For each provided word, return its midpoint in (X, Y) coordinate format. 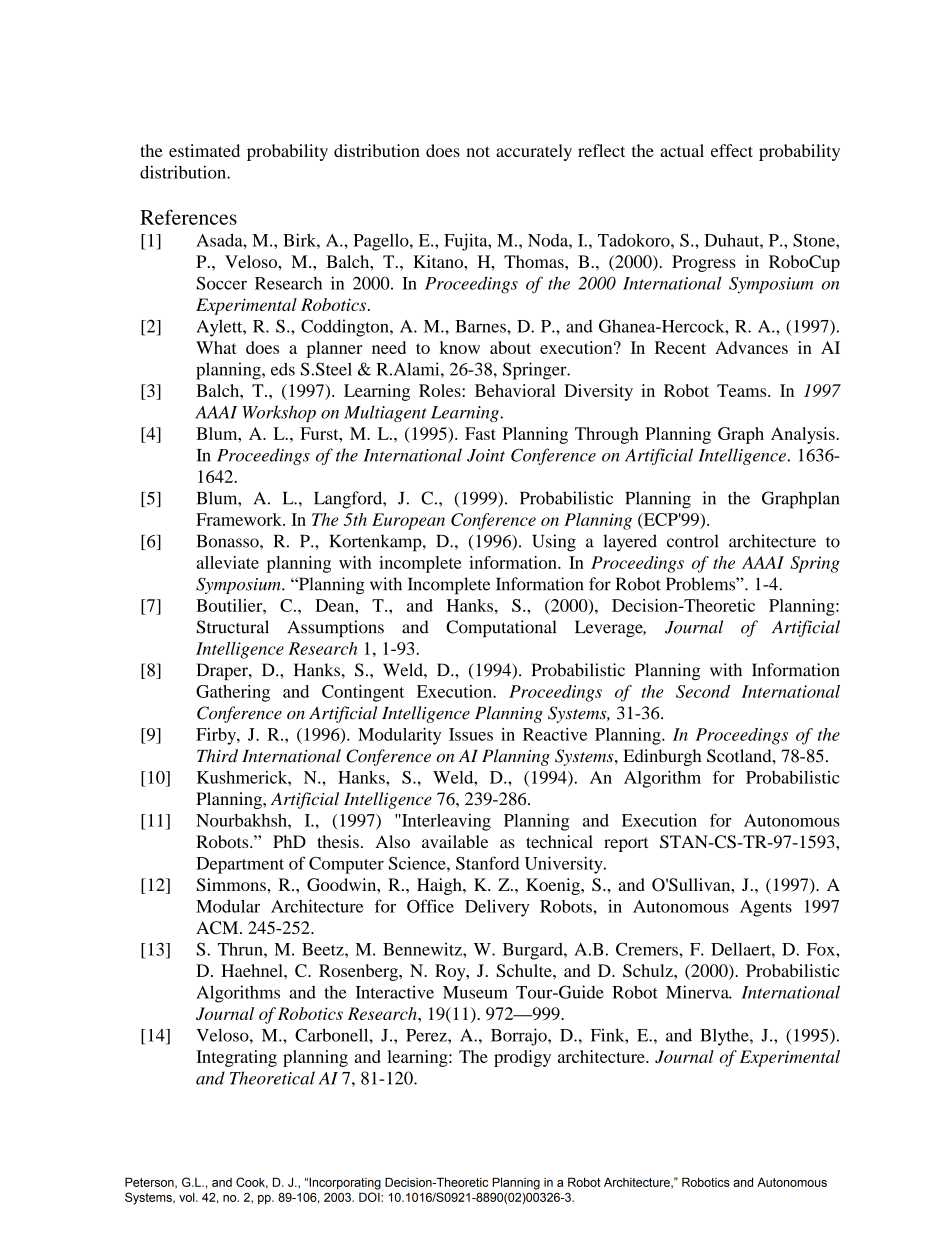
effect (732, 150)
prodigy (522, 1058)
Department (240, 865)
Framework (240, 519)
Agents (766, 908)
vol (188, 1197)
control (692, 541)
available (455, 841)
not (478, 151)
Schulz (649, 970)
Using (554, 543)
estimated (204, 150)
